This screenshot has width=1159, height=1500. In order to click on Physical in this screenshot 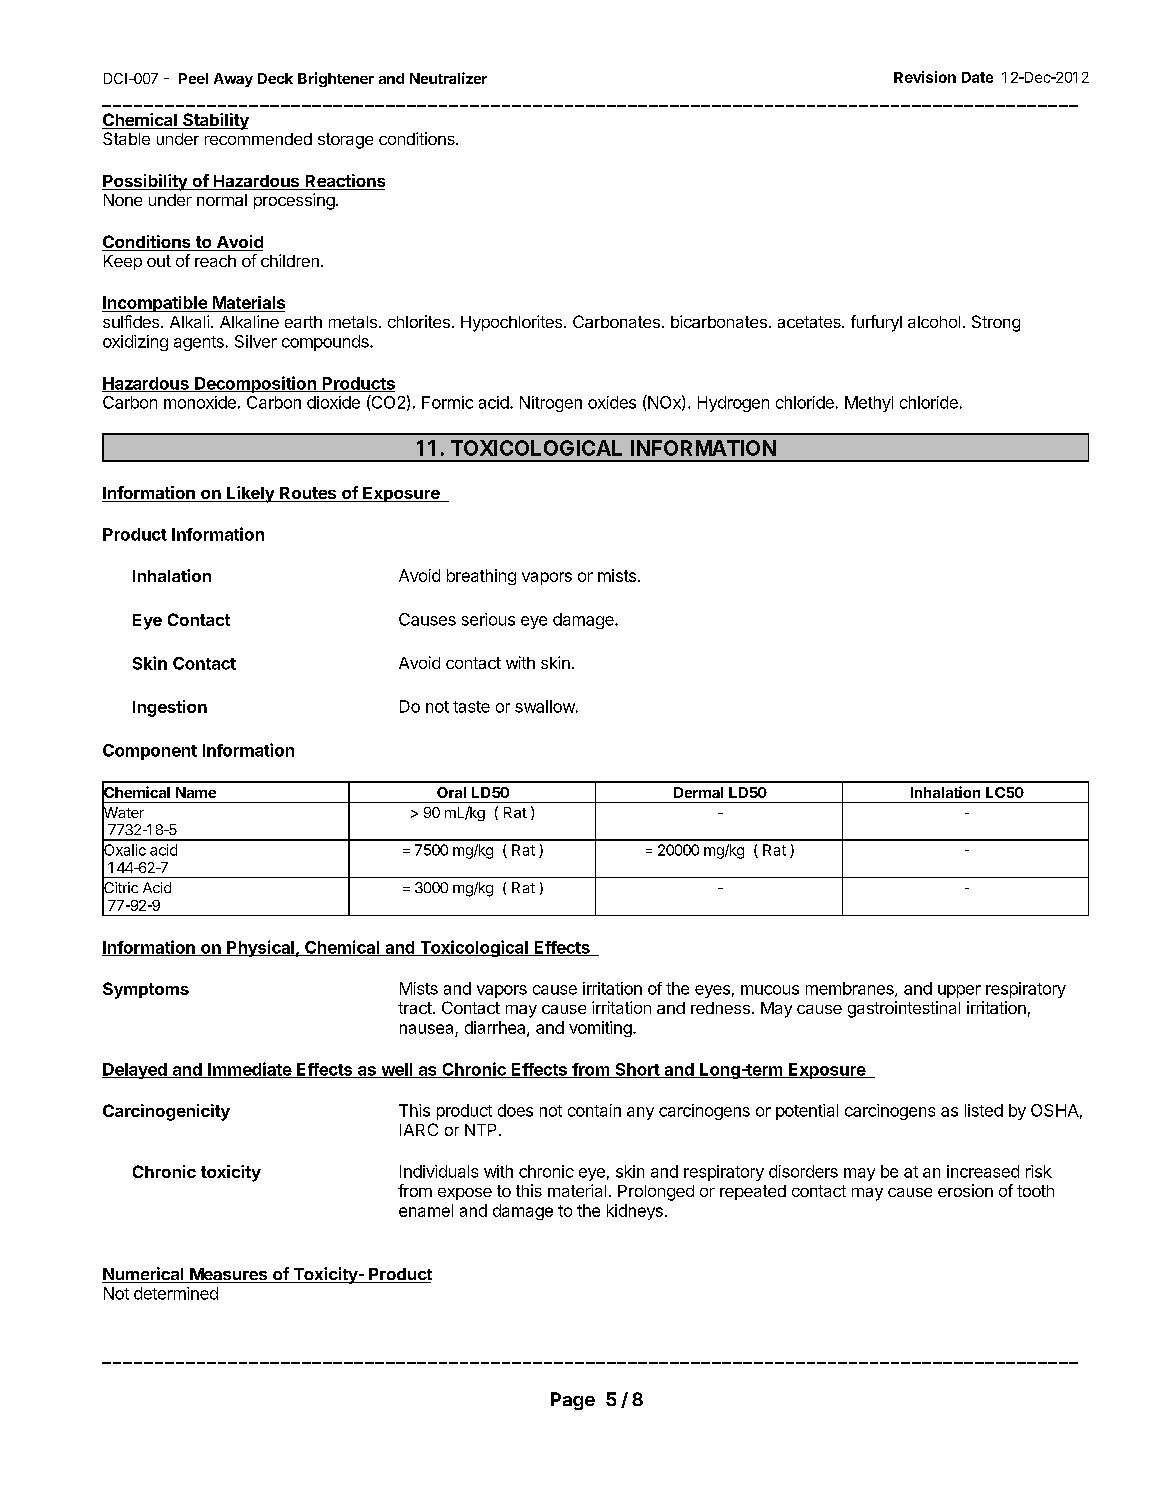, I will do `click(260, 948)`.
